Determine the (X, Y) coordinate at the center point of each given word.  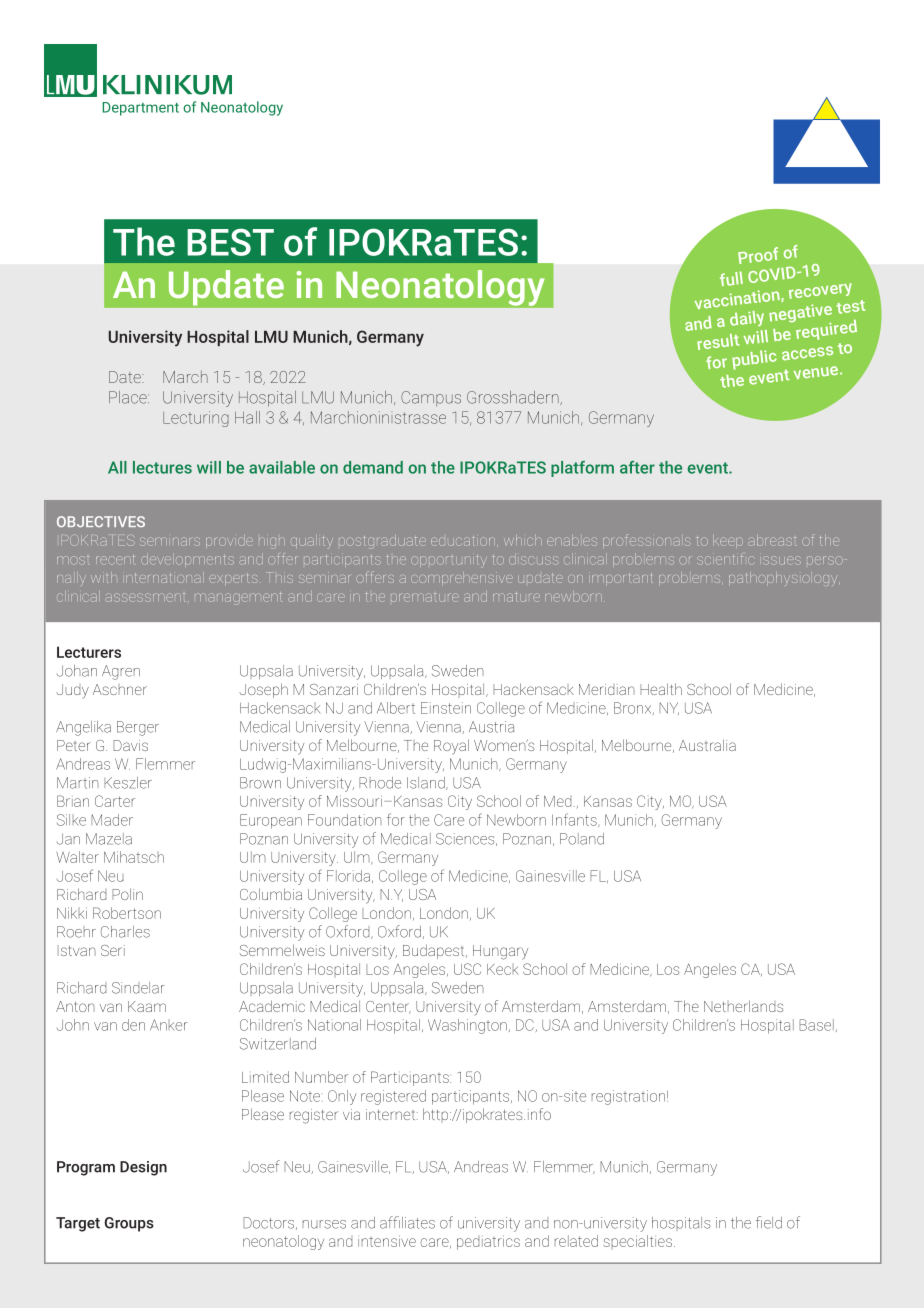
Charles (125, 932)
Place (129, 397)
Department (140, 109)
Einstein (446, 708)
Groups (129, 1224)
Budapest (435, 951)
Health (661, 689)
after (637, 467)
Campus (431, 399)
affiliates (407, 1222)
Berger (138, 728)
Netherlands (743, 1006)
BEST (230, 242)
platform (582, 469)
